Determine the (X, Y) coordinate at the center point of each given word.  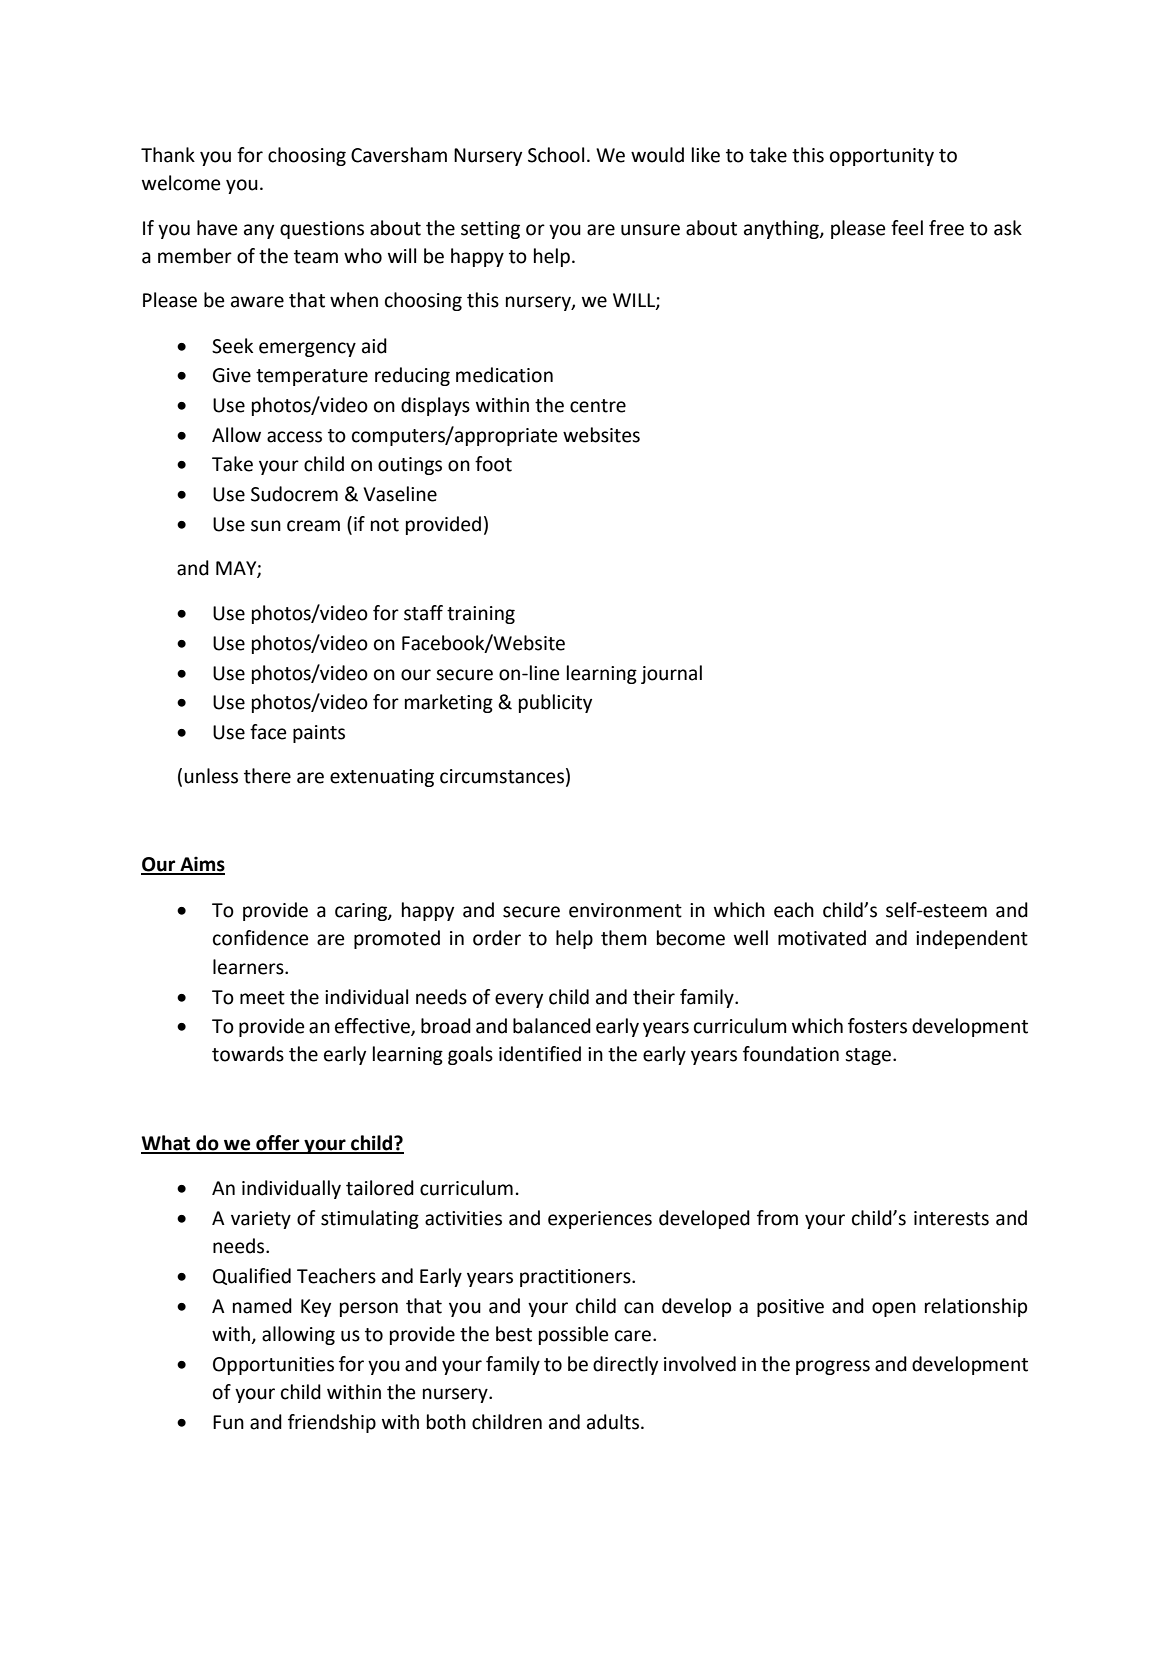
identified (540, 1054)
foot (493, 464)
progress (833, 1367)
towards (248, 1054)
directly (625, 1365)
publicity (555, 703)
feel (907, 228)
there (267, 776)
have (217, 228)
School (556, 155)
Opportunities (273, 1366)
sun (266, 526)
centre (598, 406)
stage (868, 1056)
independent (972, 939)
